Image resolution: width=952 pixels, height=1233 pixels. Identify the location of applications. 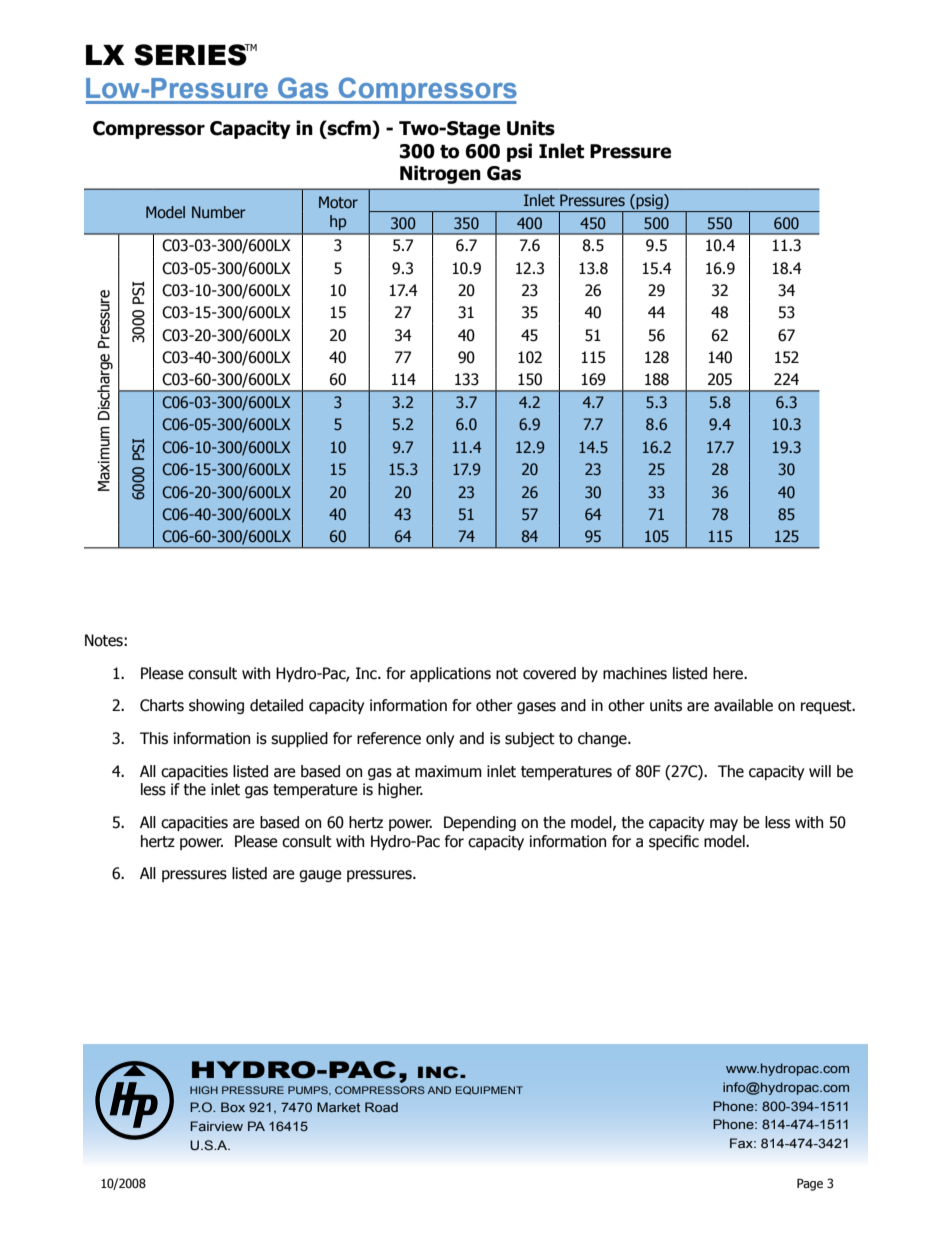
(450, 674).
